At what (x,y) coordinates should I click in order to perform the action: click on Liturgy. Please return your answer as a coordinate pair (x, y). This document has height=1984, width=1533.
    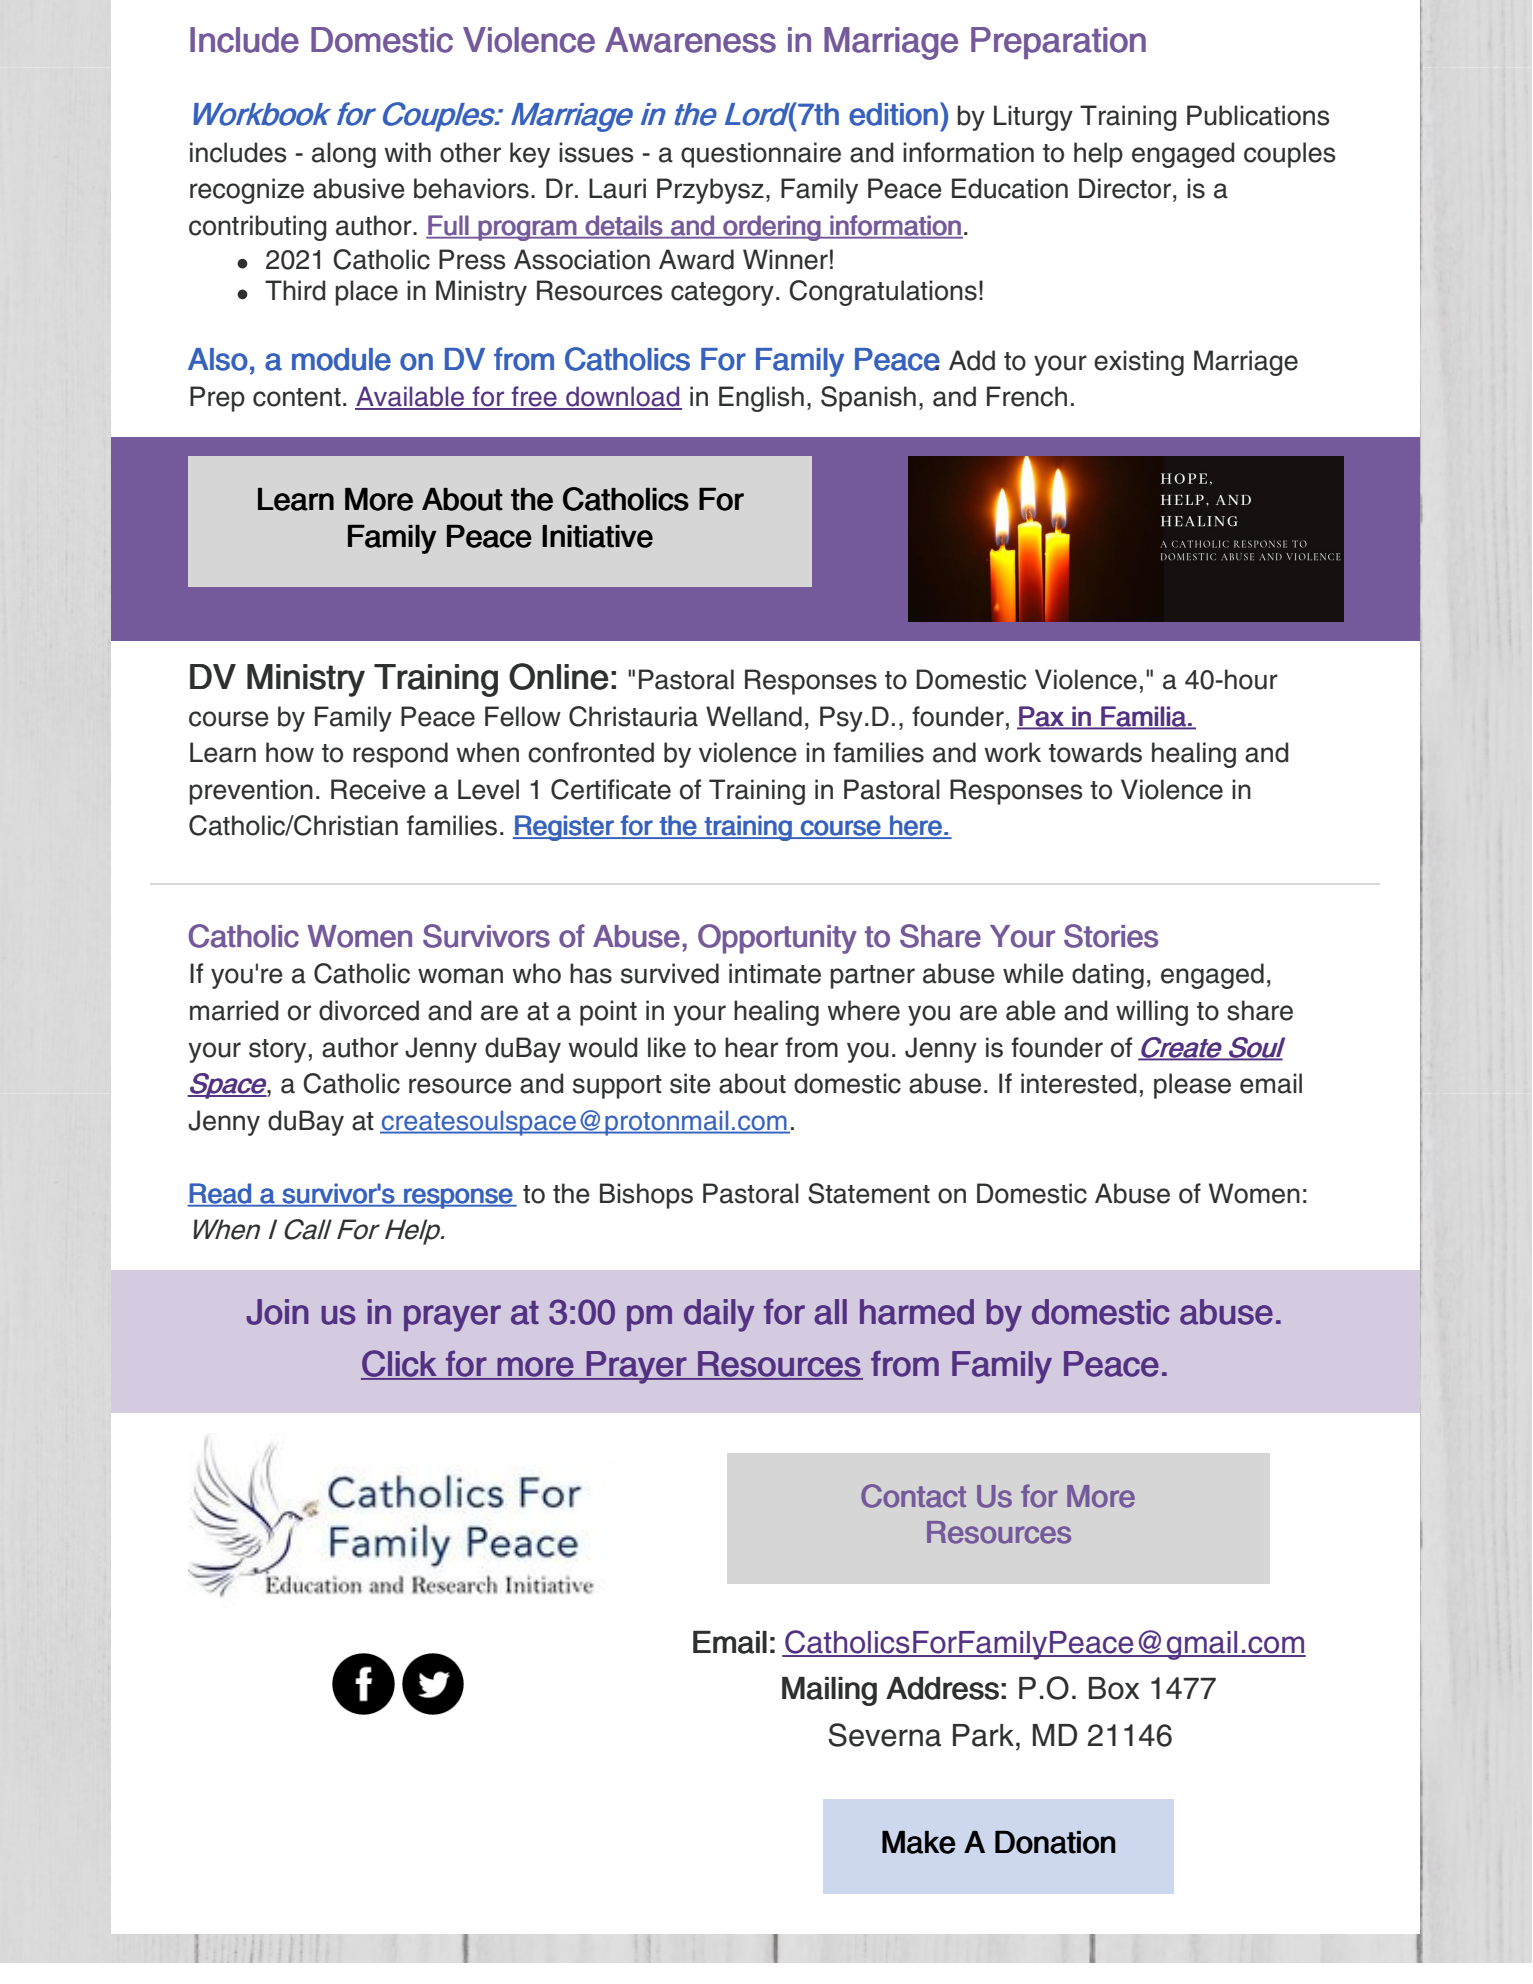
    Looking at the image, I should click on (1033, 118).
